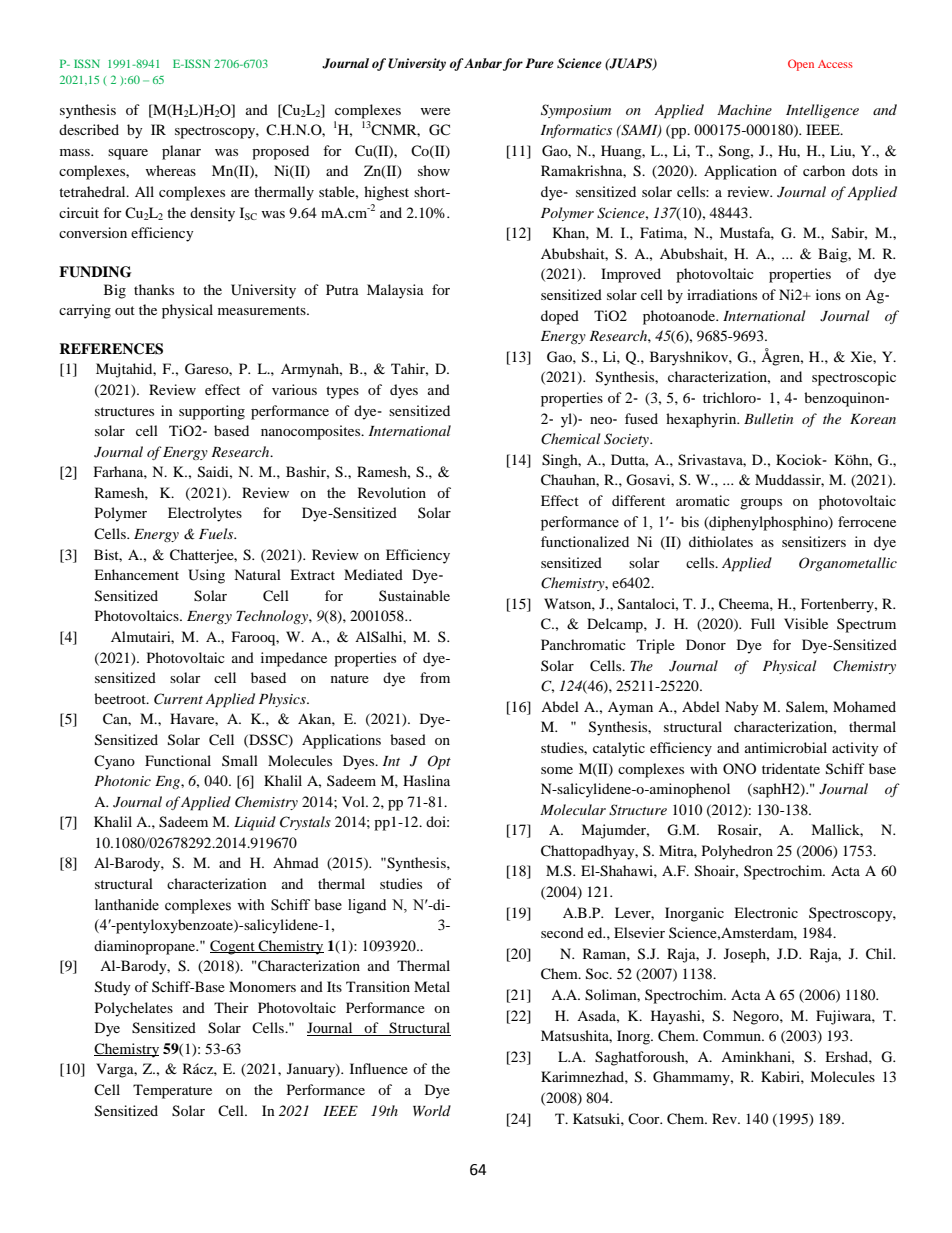  I want to click on Using, so click(206, 576).
